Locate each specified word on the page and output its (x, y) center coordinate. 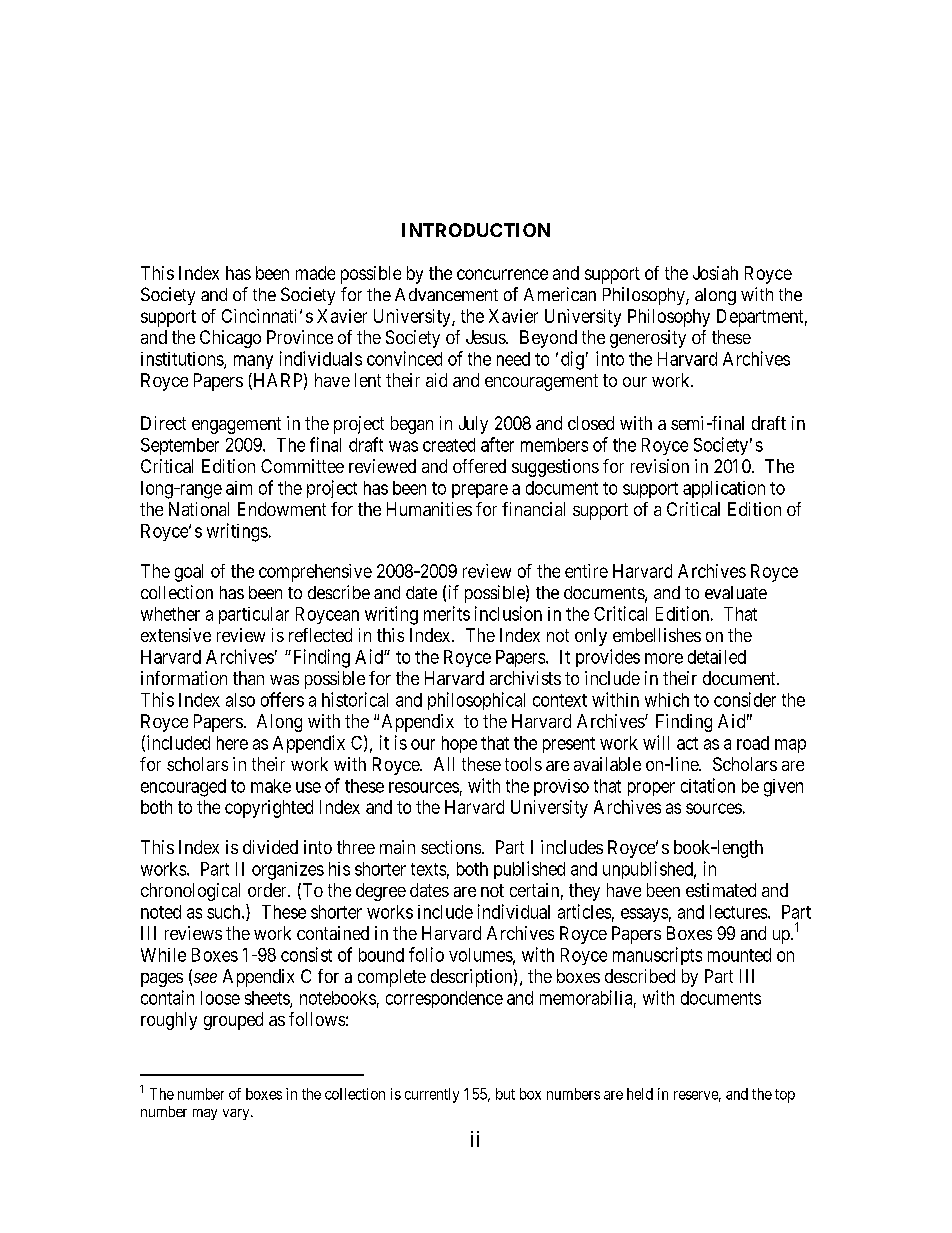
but (505, 1094)
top (785, 1096)
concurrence (502, 274)
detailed (717, 657)
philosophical (476, 701)
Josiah (715, 273)
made (315, 273)
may (205, 1114)
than (248, 678)
